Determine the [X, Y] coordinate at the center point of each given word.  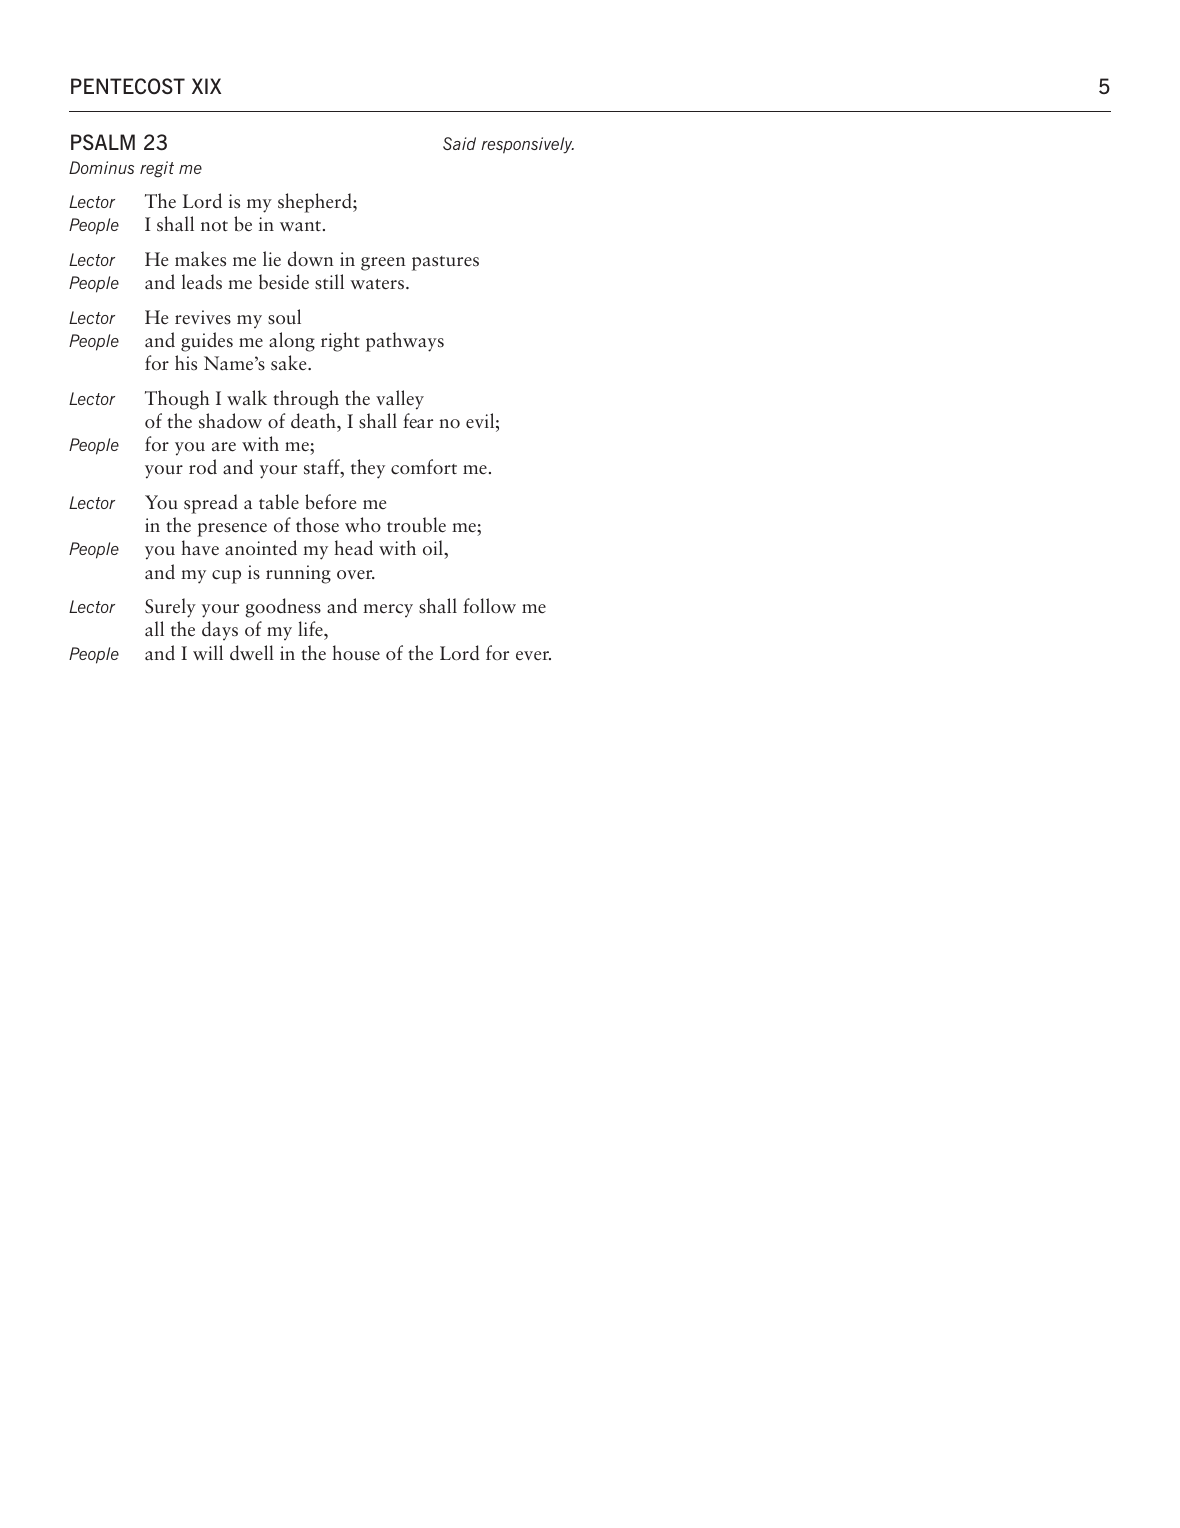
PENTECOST [128, 86]
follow [489, 606]
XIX [206, 86]
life [311, 630]
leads [202, 282]
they [368, 469]
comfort [424, 467]
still [329, 282]
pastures [445, 263]
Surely [170, 608]
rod [203, 467]
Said [459, 143]
